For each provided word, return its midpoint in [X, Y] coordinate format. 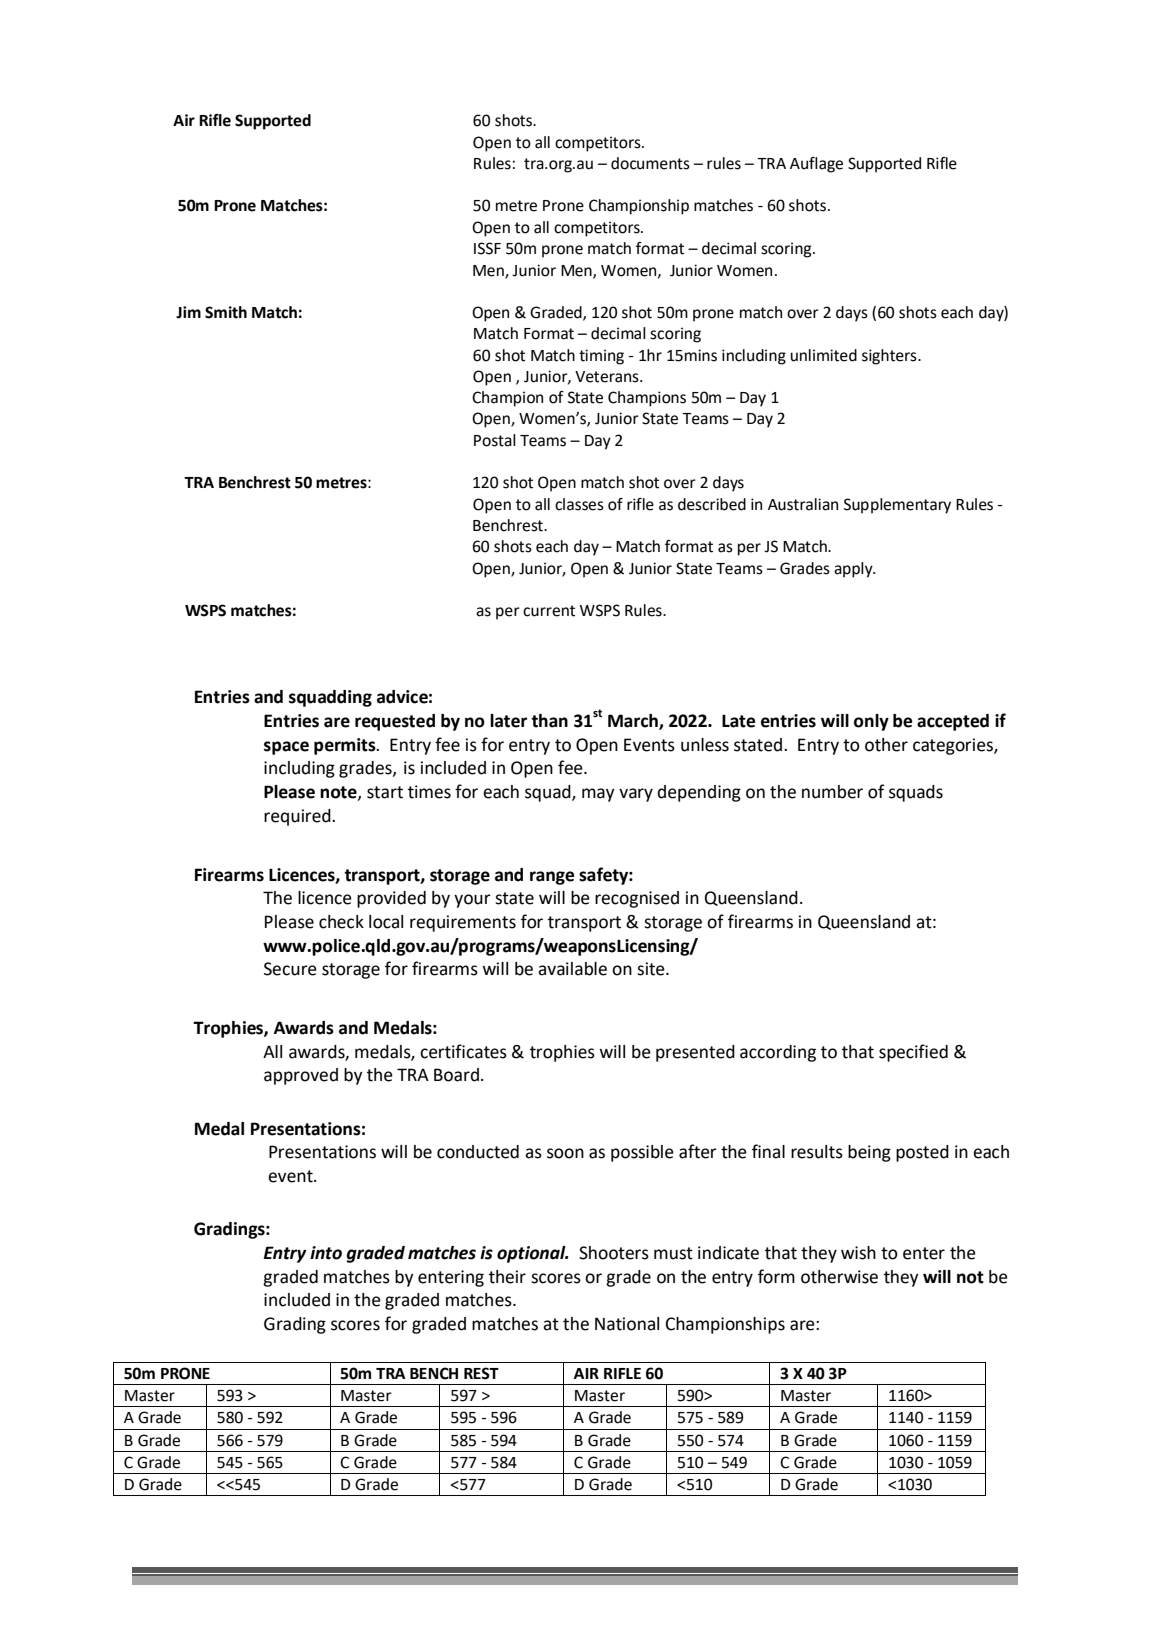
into [326, 1253]
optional [532, 1254]
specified [913, 1053]
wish [858, 1253]
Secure [290, 969]
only [871, 722]
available [572, 969]
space [286, 748]
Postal [495, 440]
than [549, 721]
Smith [226, 312]
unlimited [824, 355]
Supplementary [897, 506]
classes [579, 504]
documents [650, 163]
